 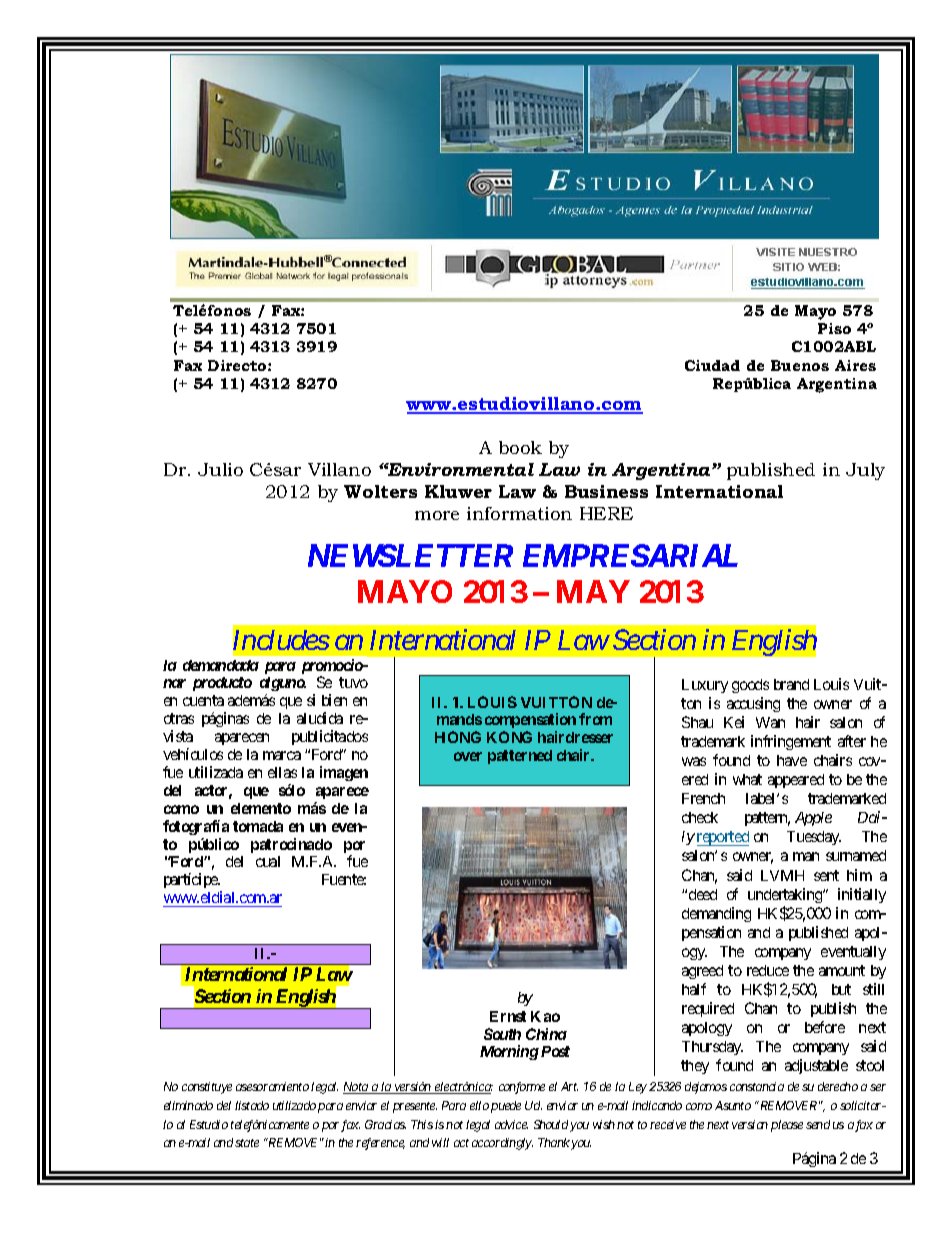 I want to click on please, so click(x=787, y=1126).
